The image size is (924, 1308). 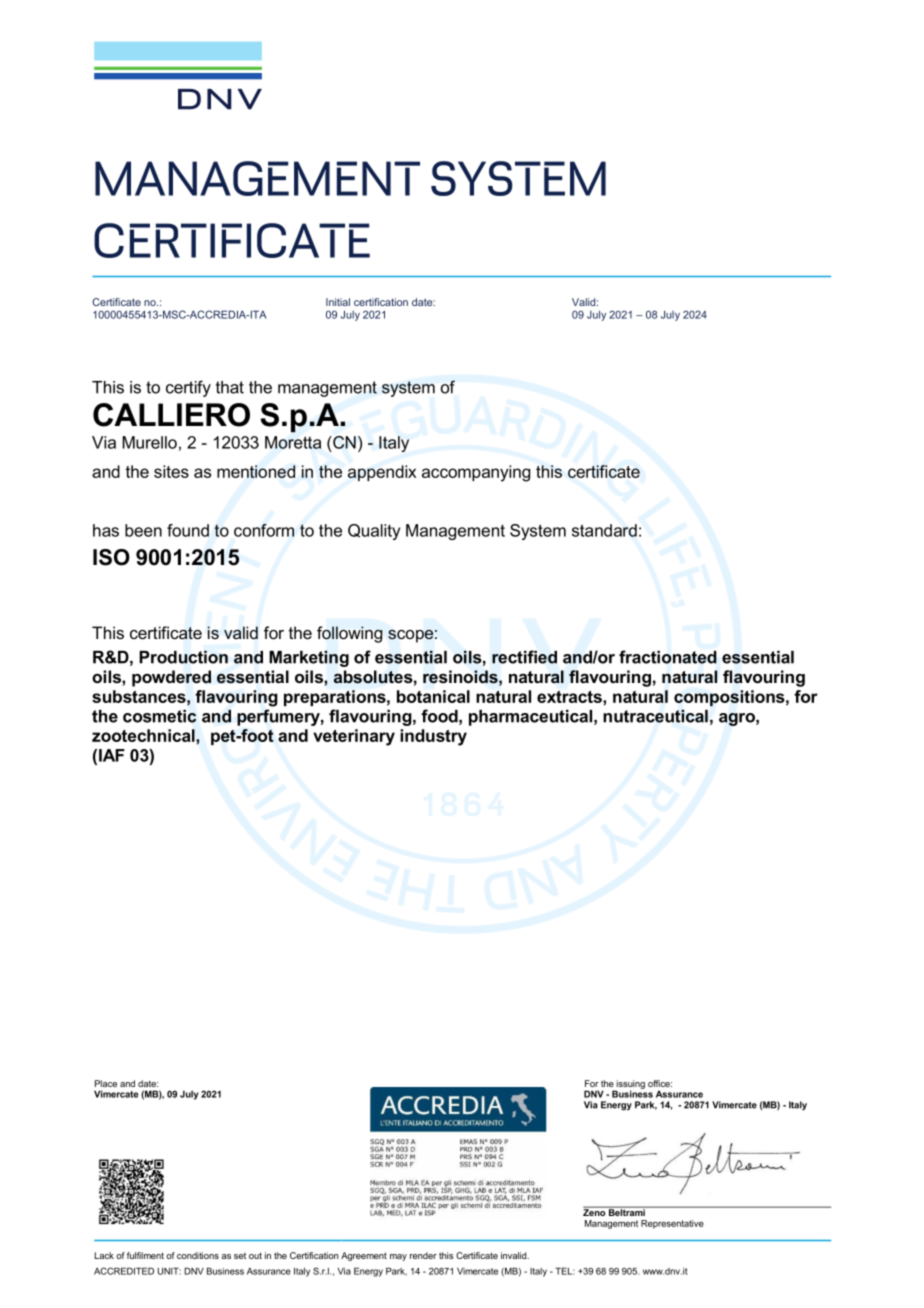 What do you see at coordinates (476, 473) in the screenshot?
I see `accompanying` at bounding box center [476, 473].
